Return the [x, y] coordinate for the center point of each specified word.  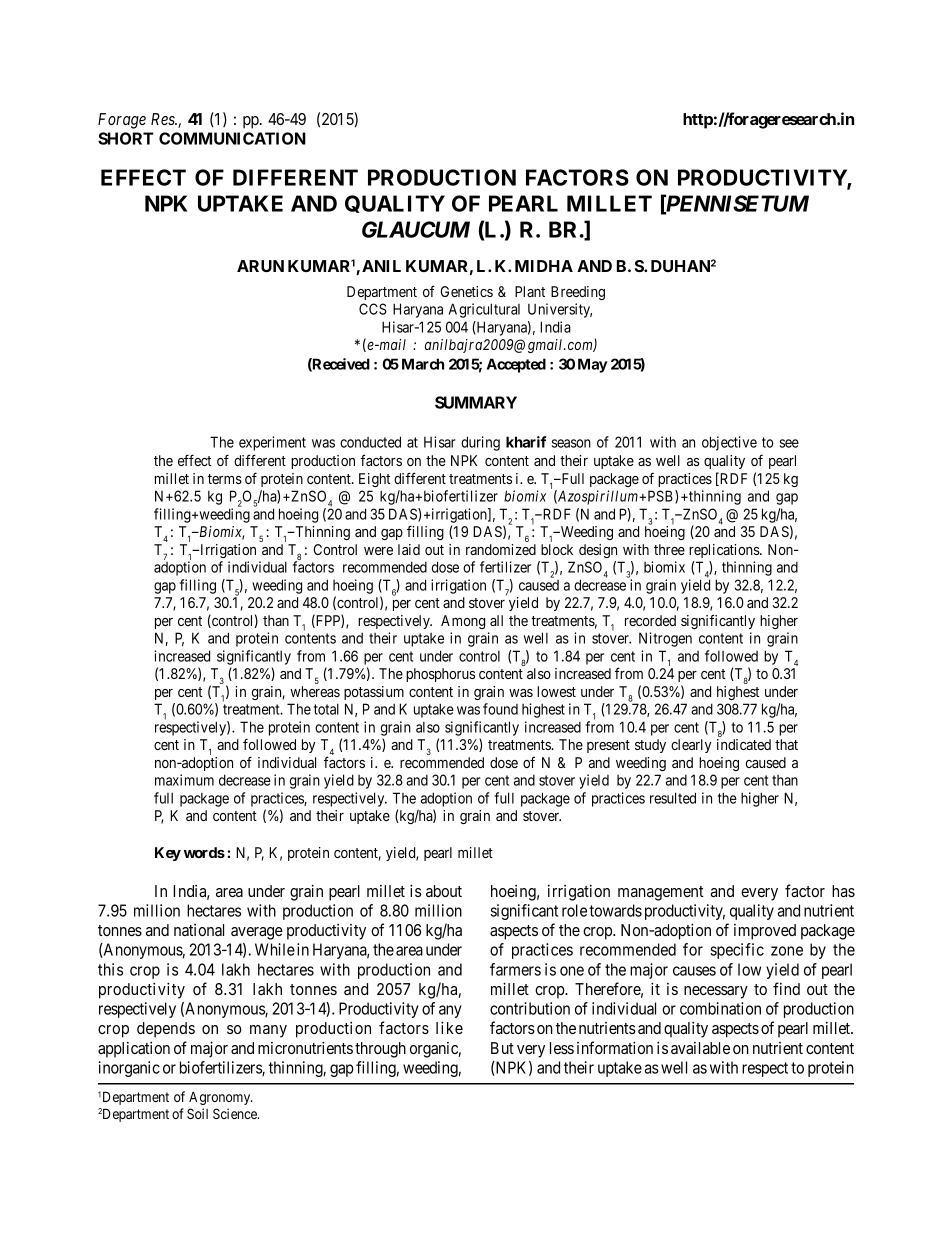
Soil [197, 1113]
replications [725, 551]
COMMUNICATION [232, 138]
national [199, 930]
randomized [501, 549]
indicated [744, 744]
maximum [184, 780]
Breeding [578, 293]
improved [765, 932]
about [444, 891]
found [500, 709]
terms [225, 479]
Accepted [516, 365]
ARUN [260, 266]
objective [729, 443]
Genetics [466, 291]
